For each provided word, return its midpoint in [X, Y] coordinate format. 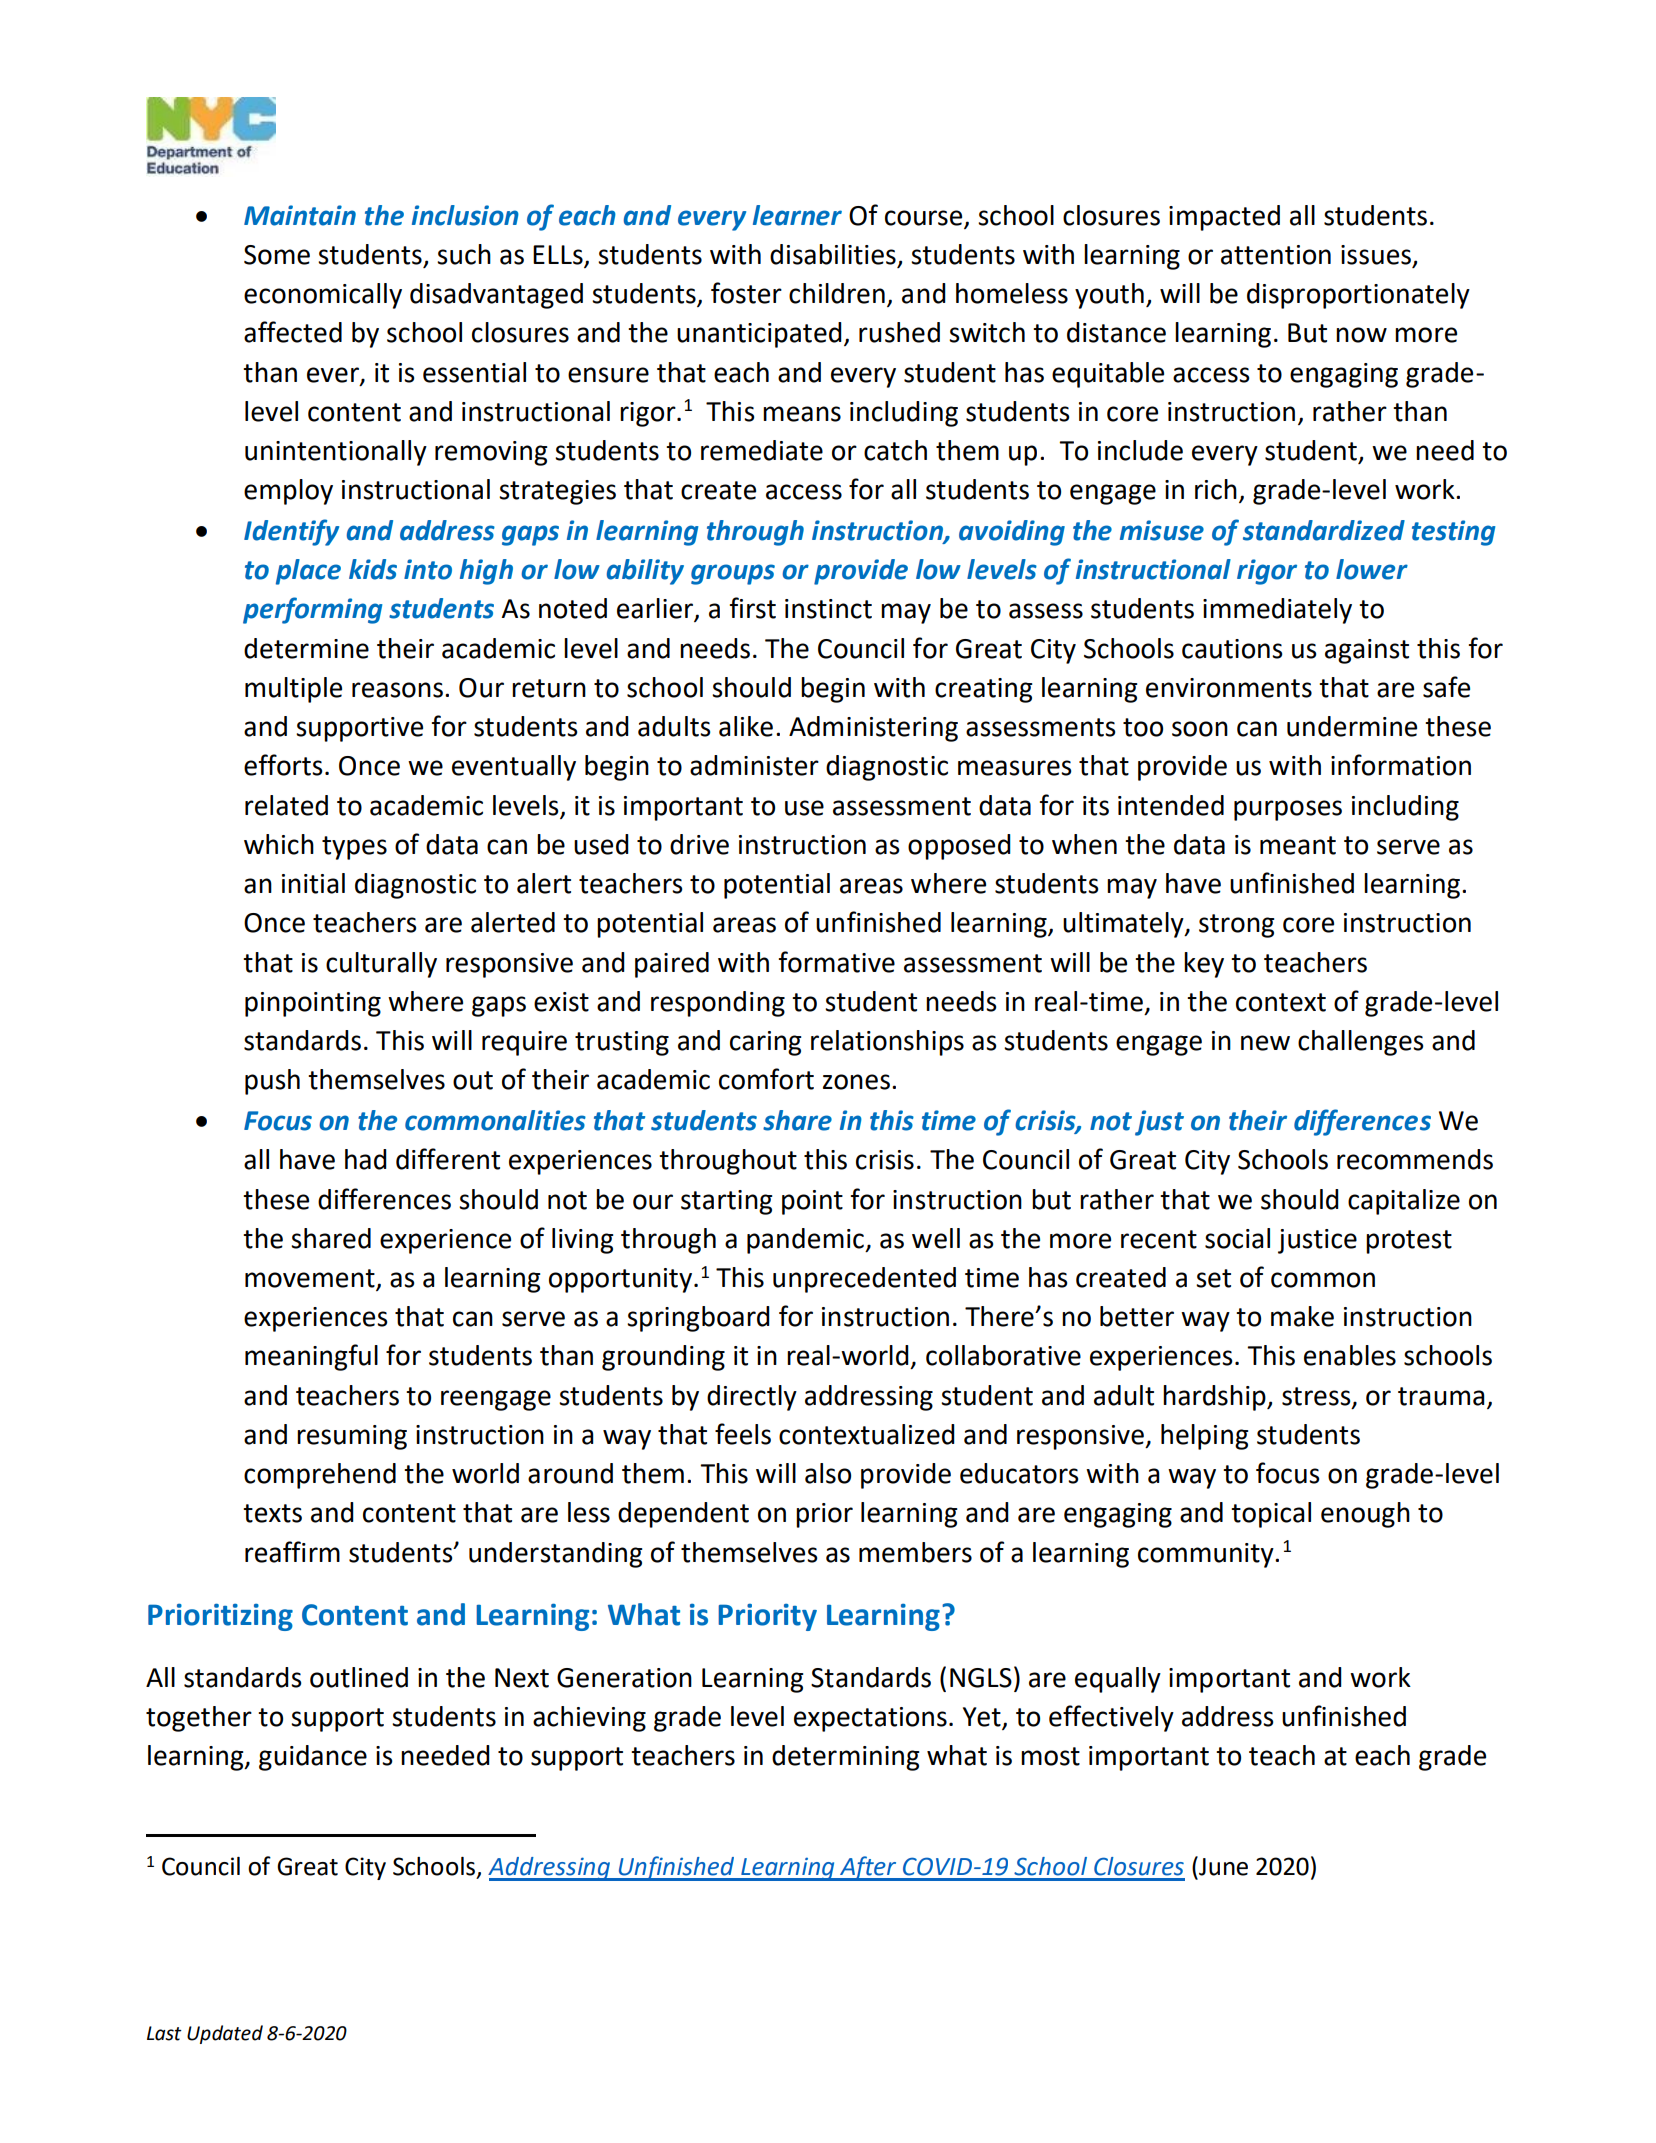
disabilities [834, 255]
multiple [293, 690]
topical [1271, 1515]
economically [323, 296]
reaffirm [292, 1552]
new [1265, 1043]
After [868, 1868]
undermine [1352, 726]
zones [856, 1082]
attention [1276, 255]
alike [746, 726]
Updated [225, 2034]
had [366, 1159]
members [915, 1552]
